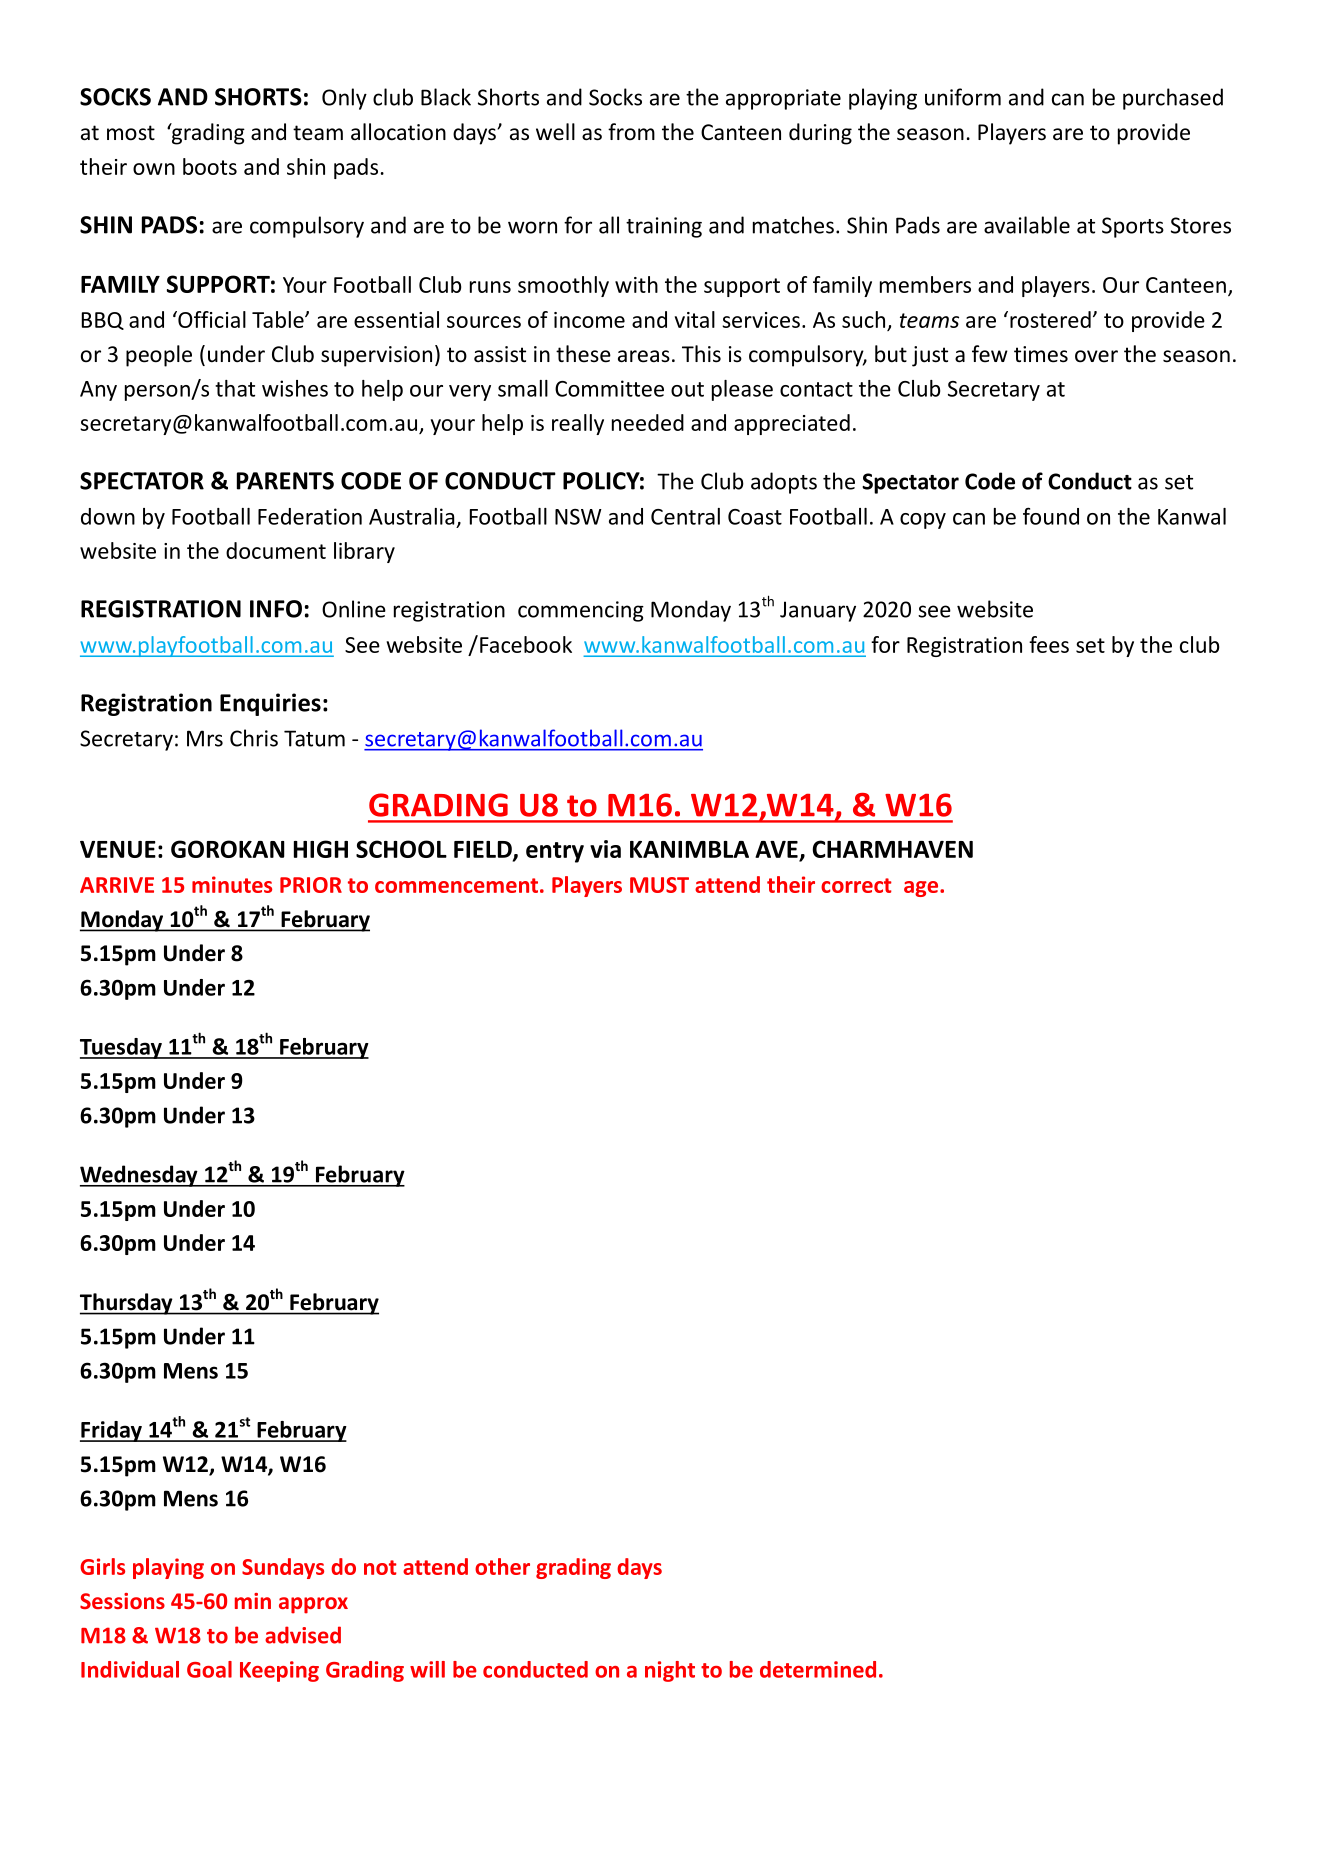 The image size is (1320, 1868). Describe the element at coordinates (232, 884) in the document. I see `minutes` at that location.
